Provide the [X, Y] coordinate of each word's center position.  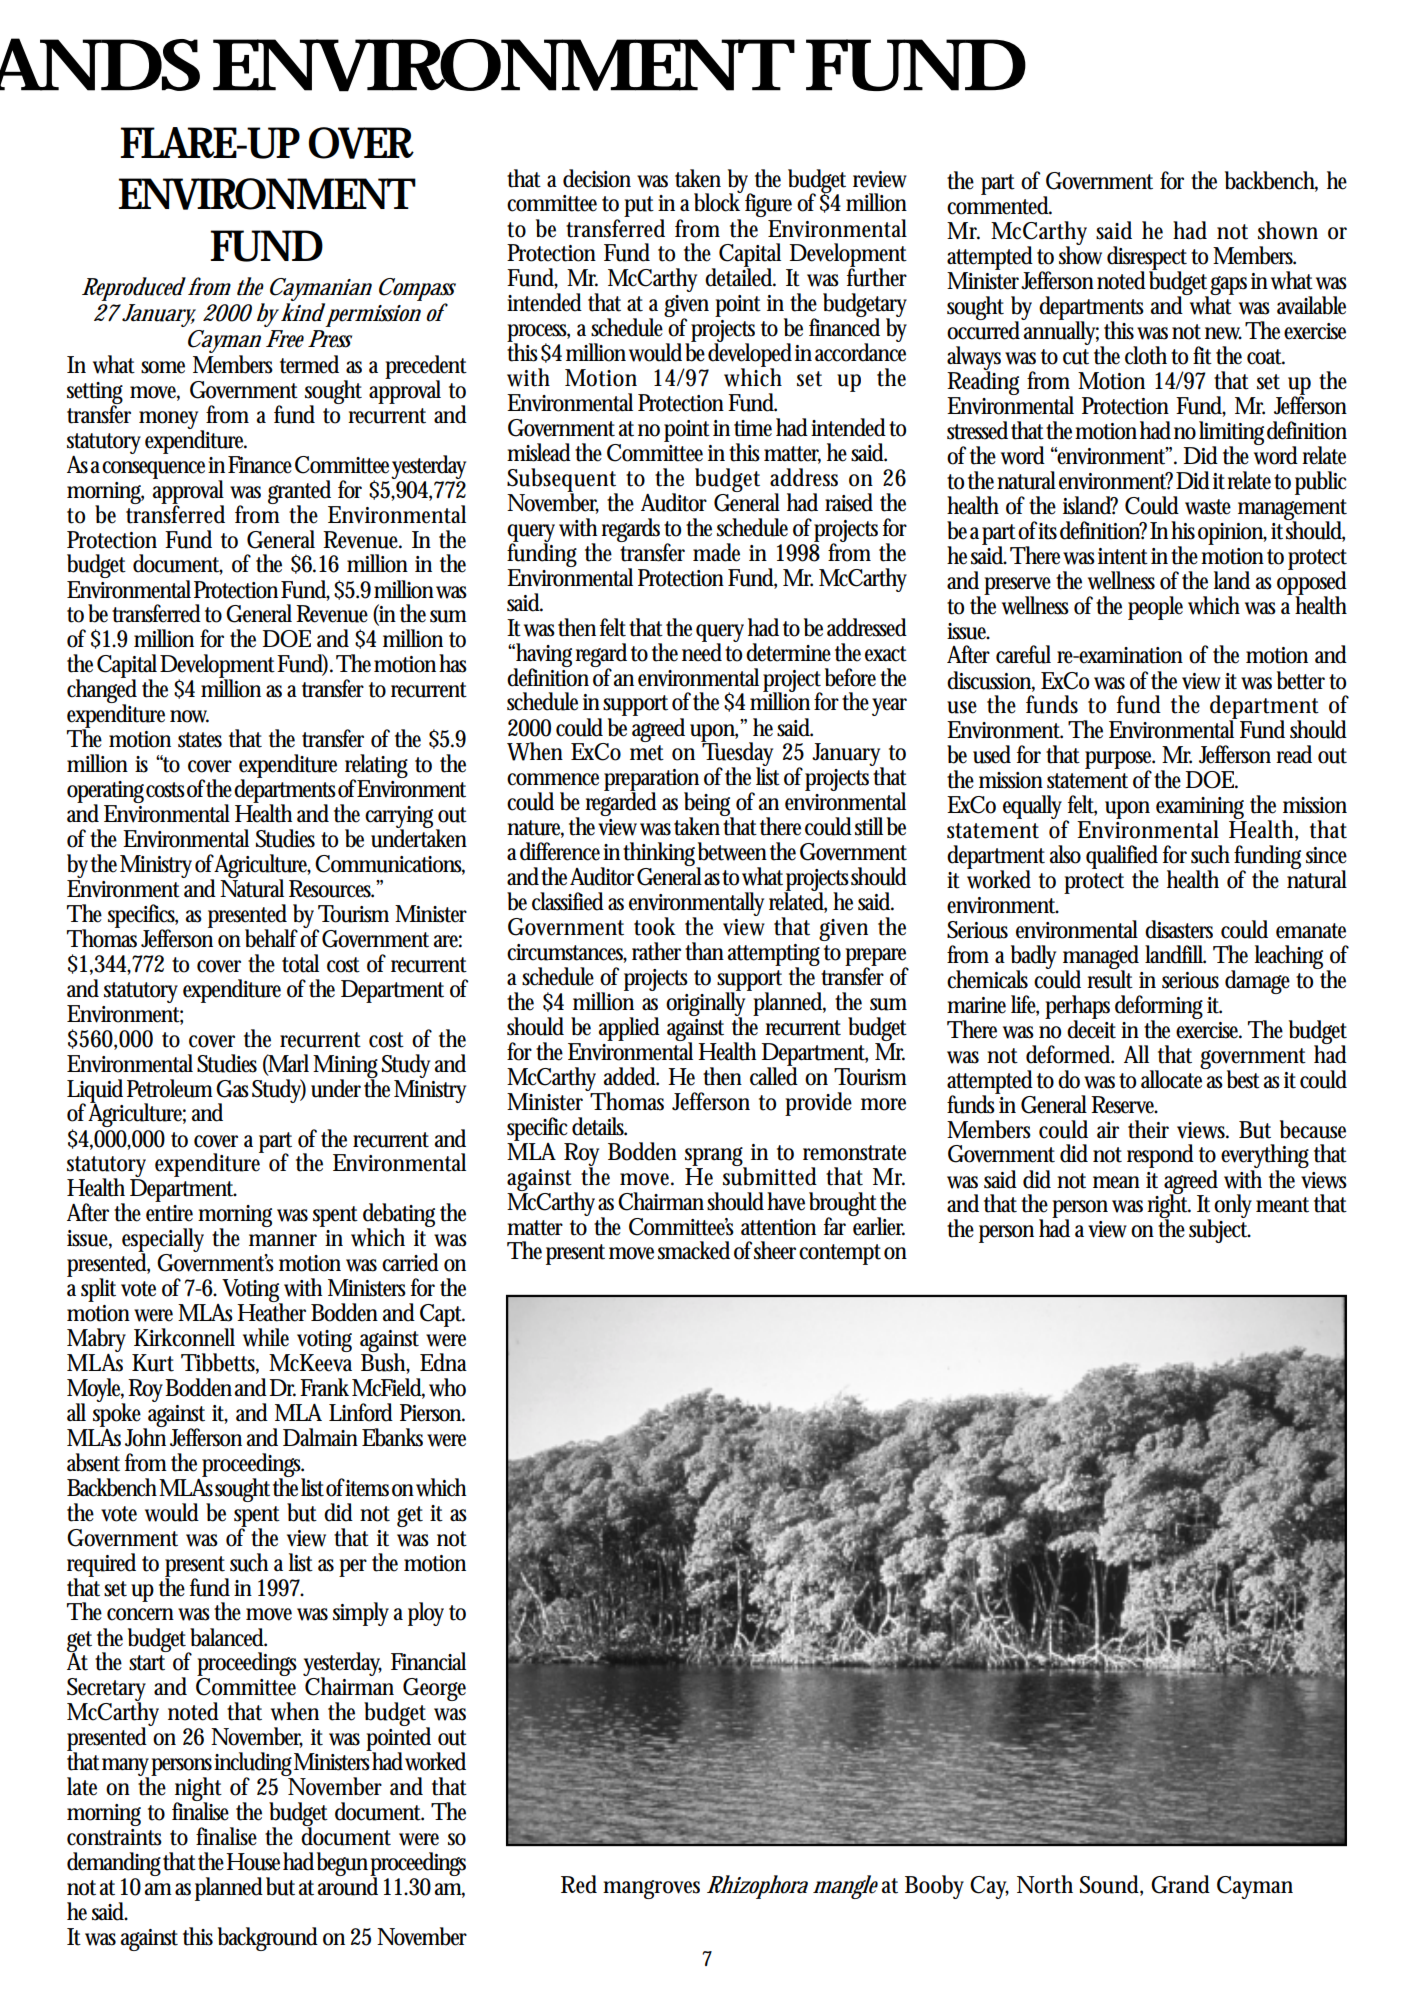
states [200, 740]
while [266, 1337]
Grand [1180, 1884]
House [255, 1861]
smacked [694, 1250]
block [718, 201]
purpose [1120, 761]
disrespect [1147, 259]
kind [303, 312]
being [709, 805]
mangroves [651, 1889]
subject [1220, 1230]
